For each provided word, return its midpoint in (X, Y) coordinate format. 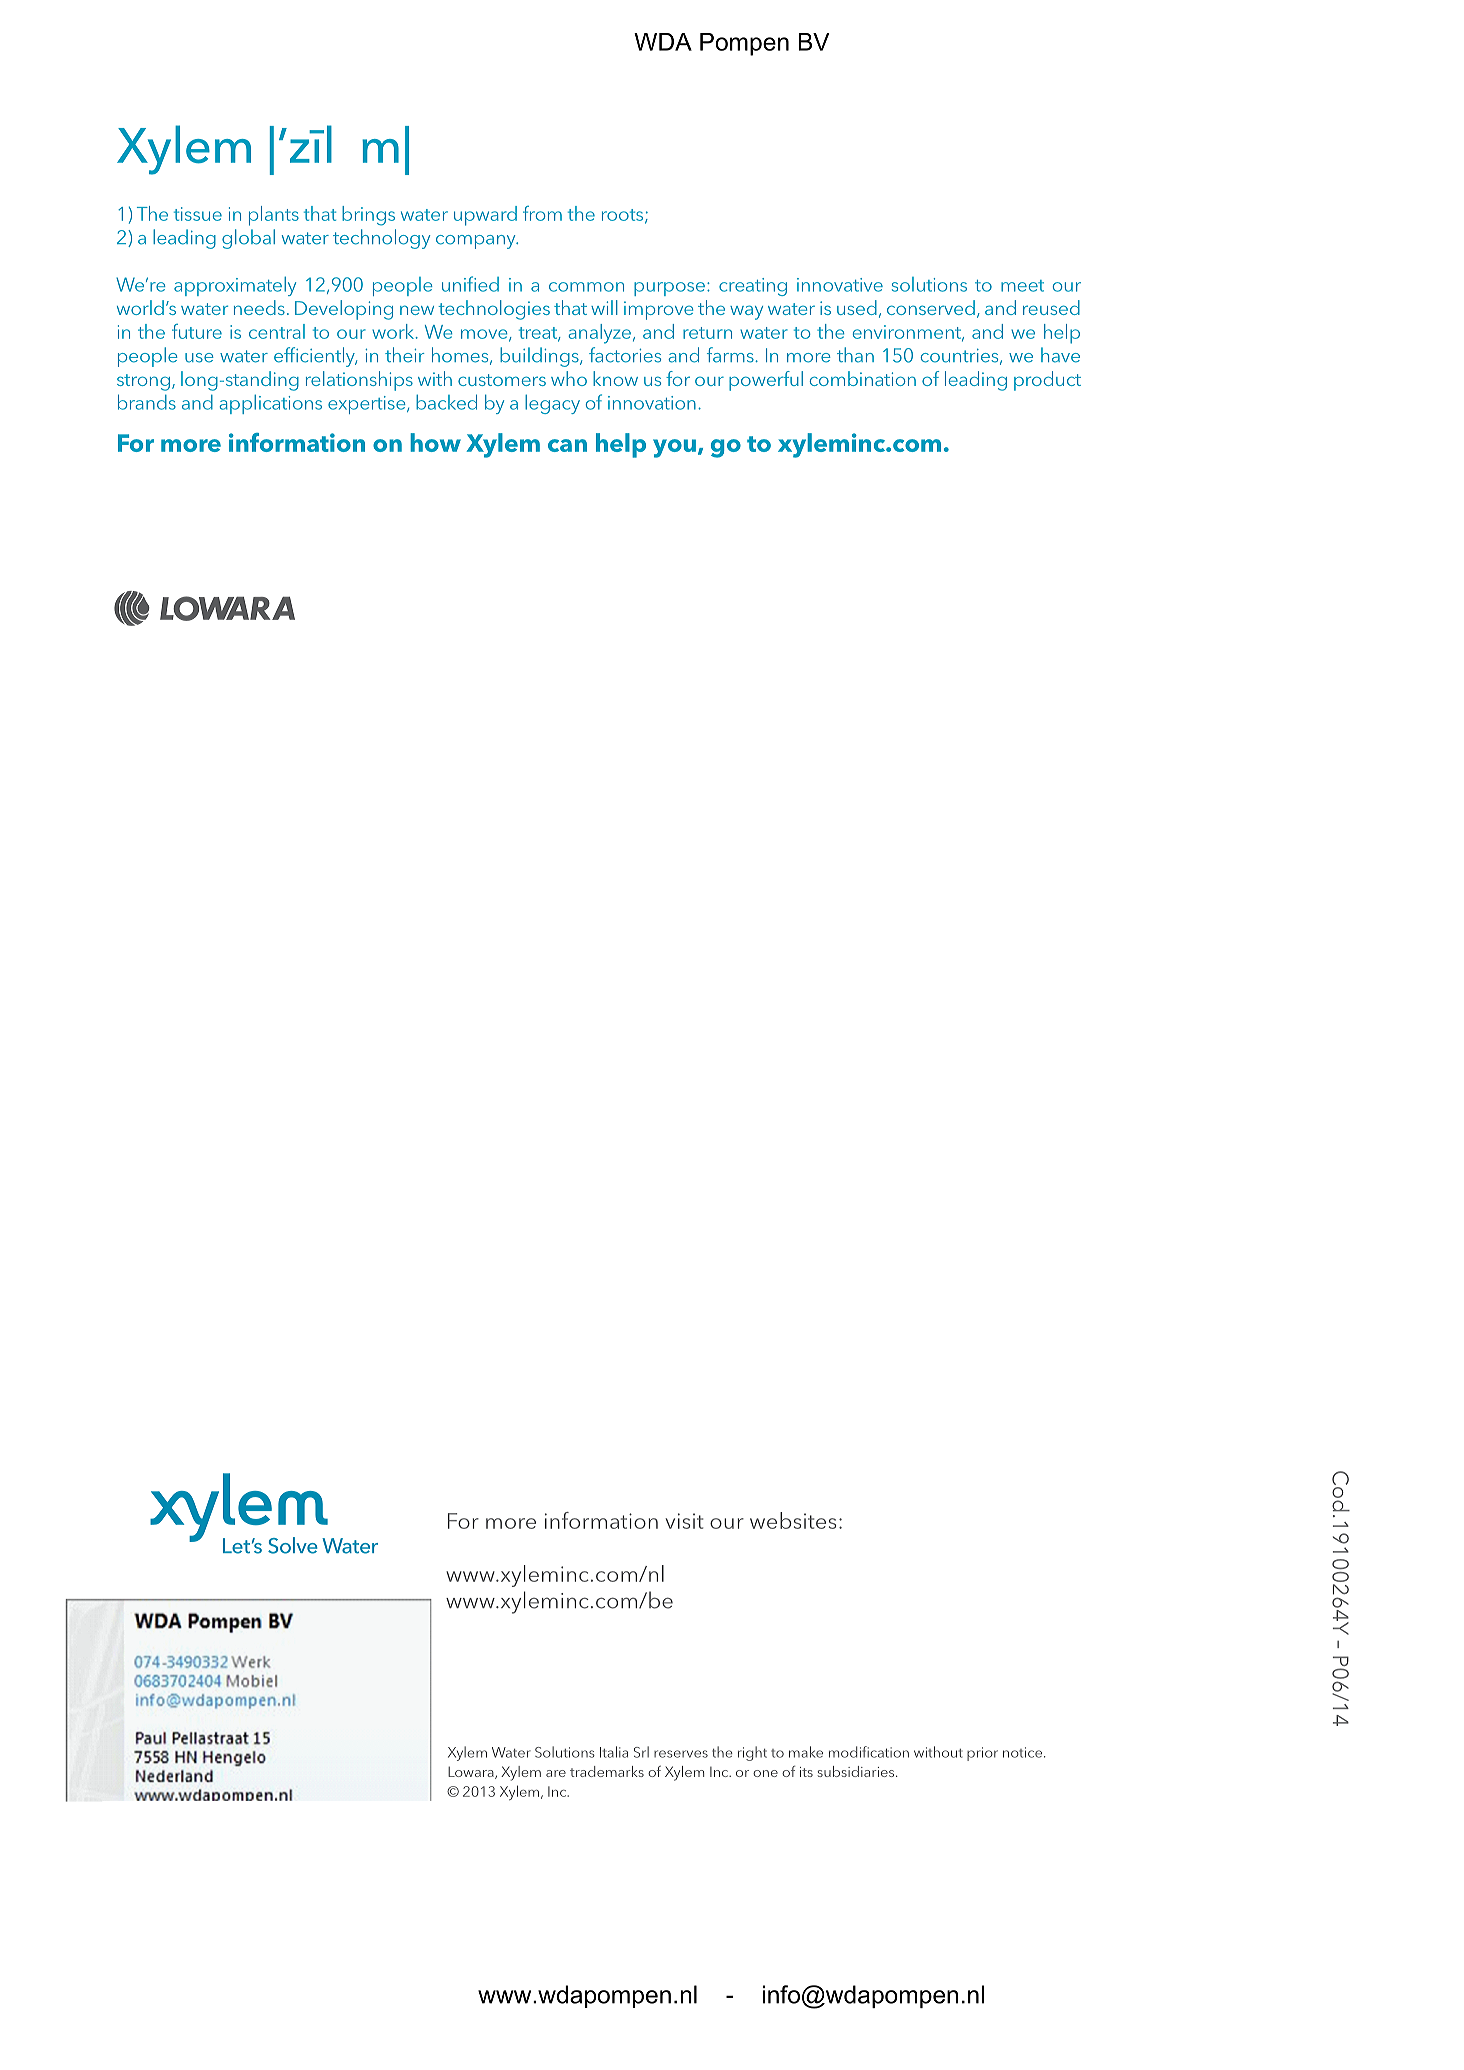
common (586, 287)
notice (1022, 1752)
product (1047, 381)
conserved (931, 307)
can (567, 445)
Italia (614, 1752)
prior (982, 1754)
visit (684, 1521)
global (248, 239)
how (435, 442)
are (556, 1773)
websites (793, 1520)
